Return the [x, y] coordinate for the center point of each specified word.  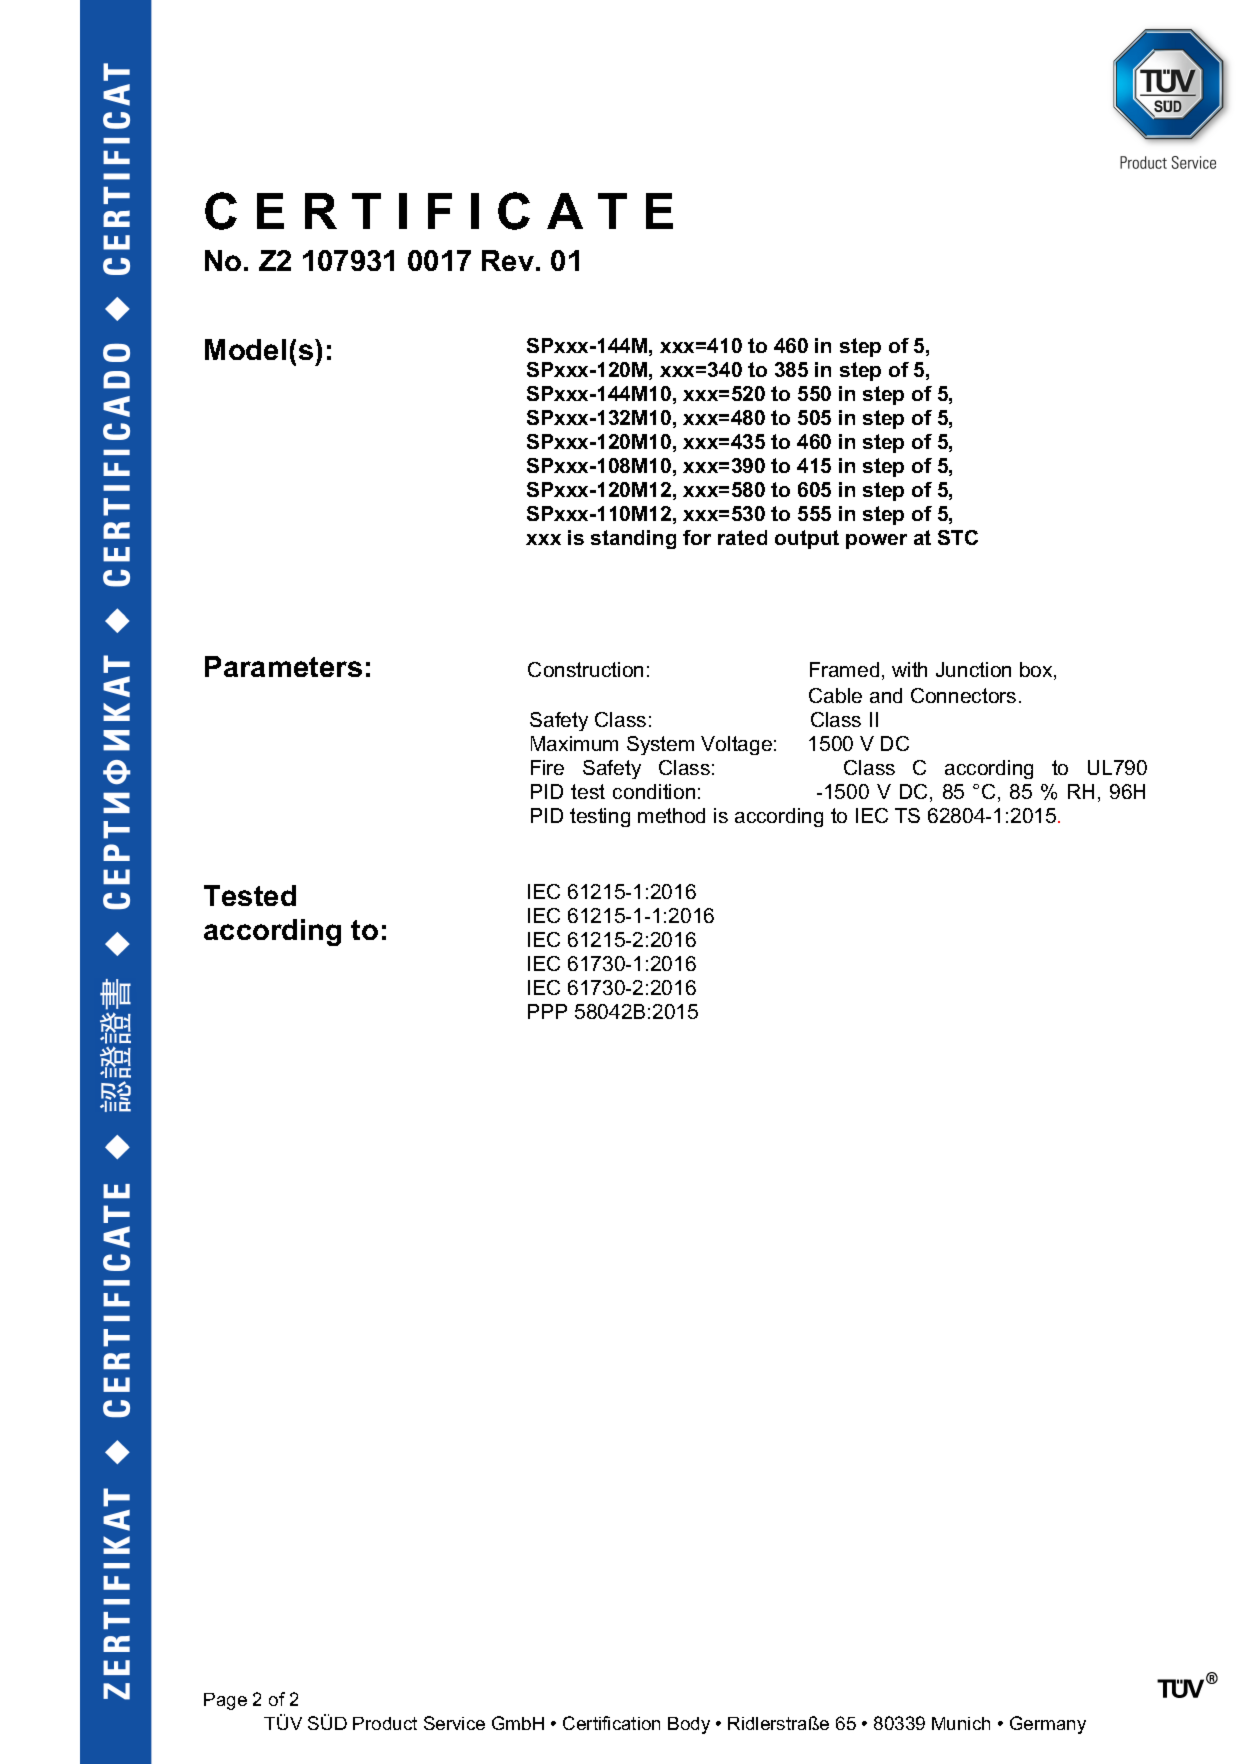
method [671, 815]
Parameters [283, 666]
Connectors [963, 695]
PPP [547, 1011]
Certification [611, 1723]
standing [633, 539]
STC [958, 537]
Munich [961, 1723]
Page [225, 1701]
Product [385, 1723]
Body [689, 1725]
